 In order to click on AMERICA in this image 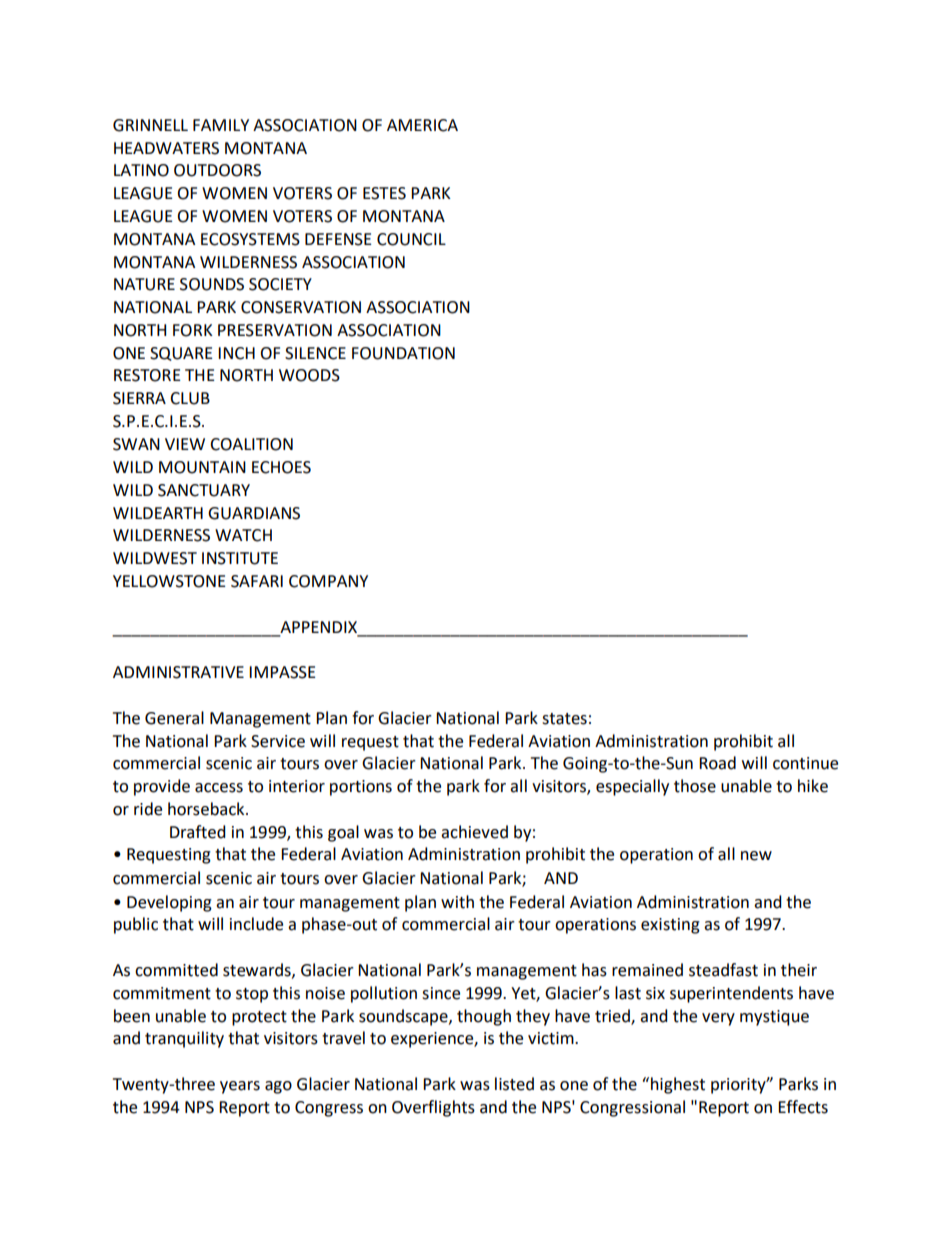, I will do `click(422, 125)`.
